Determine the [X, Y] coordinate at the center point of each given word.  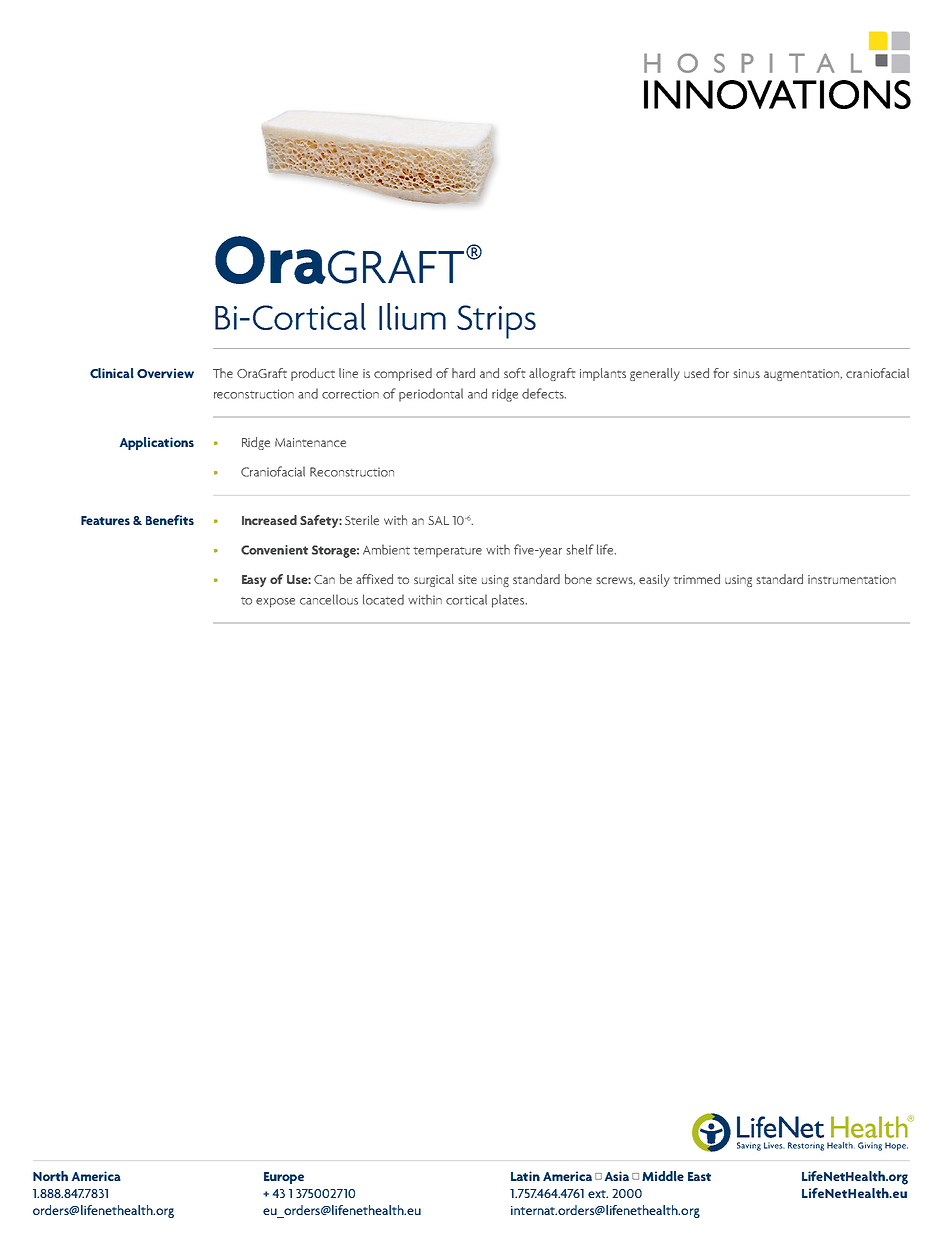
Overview [165, 373]
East [699, 1176]
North [50, 1176]
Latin [525, 1176]
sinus [746, 373]
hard [463, 373]
